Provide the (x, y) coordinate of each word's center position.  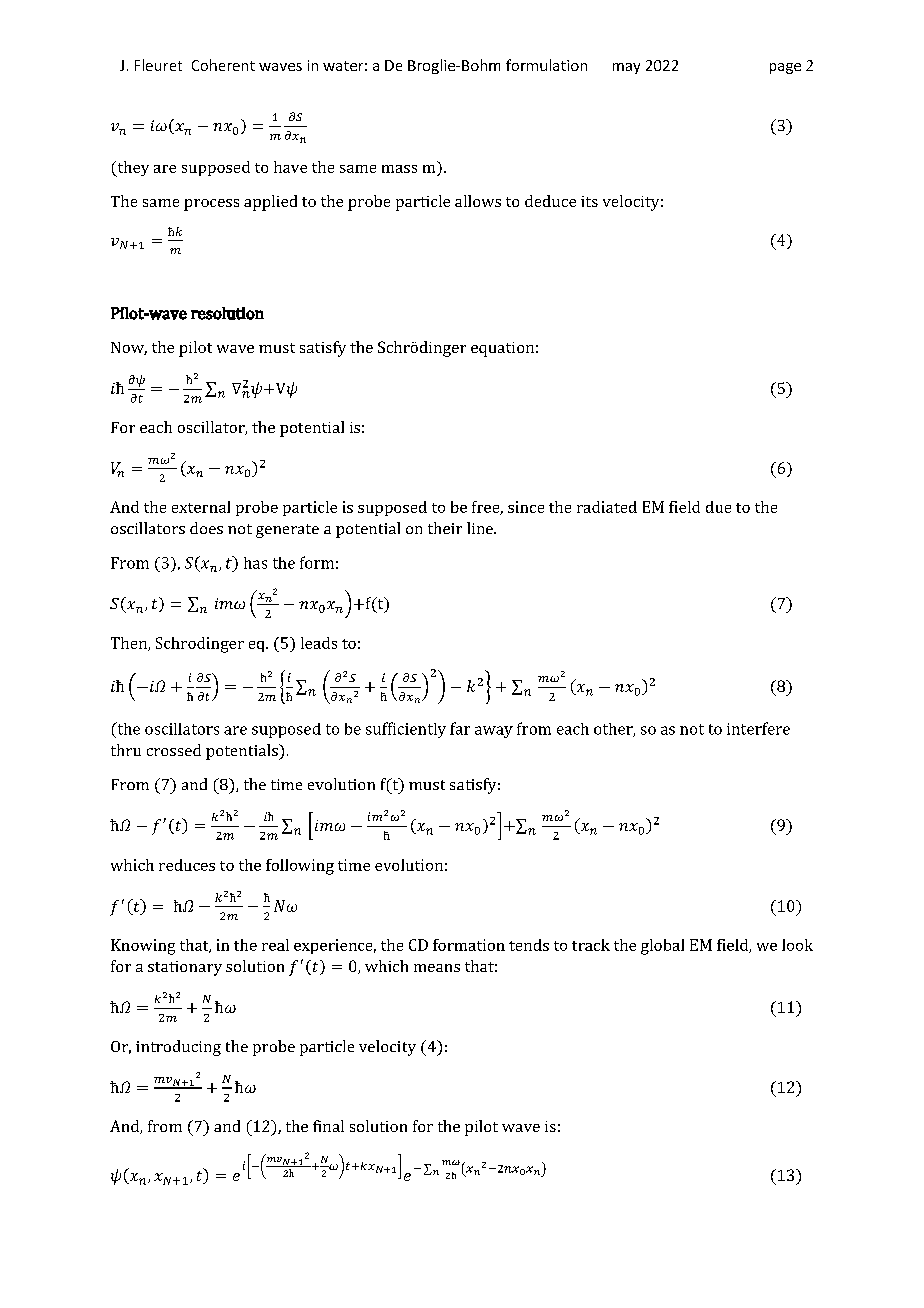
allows (478, 201)
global (662, 947)
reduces (187, 865)
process (211, 205)
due (718, 507)
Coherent (223, 65)
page (785, 68)
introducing (178, 1048)
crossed (174, 750)
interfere (758, 728)
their (445, 528)
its (589, 201)
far (460, 728)
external (201, 507)
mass (399, 169)
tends (529, 945)
